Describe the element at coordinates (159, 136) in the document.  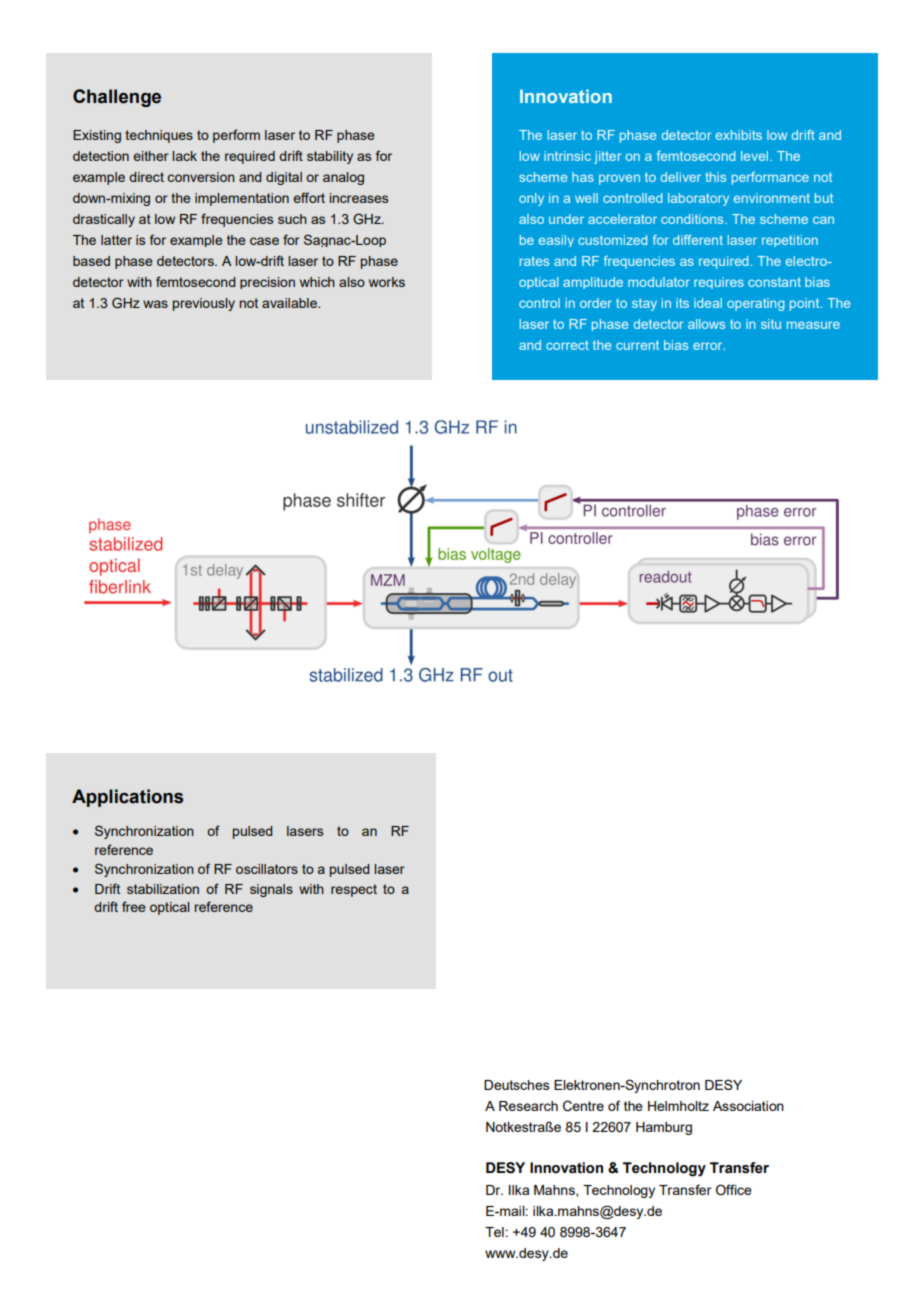
I see `techniques` at that location.
